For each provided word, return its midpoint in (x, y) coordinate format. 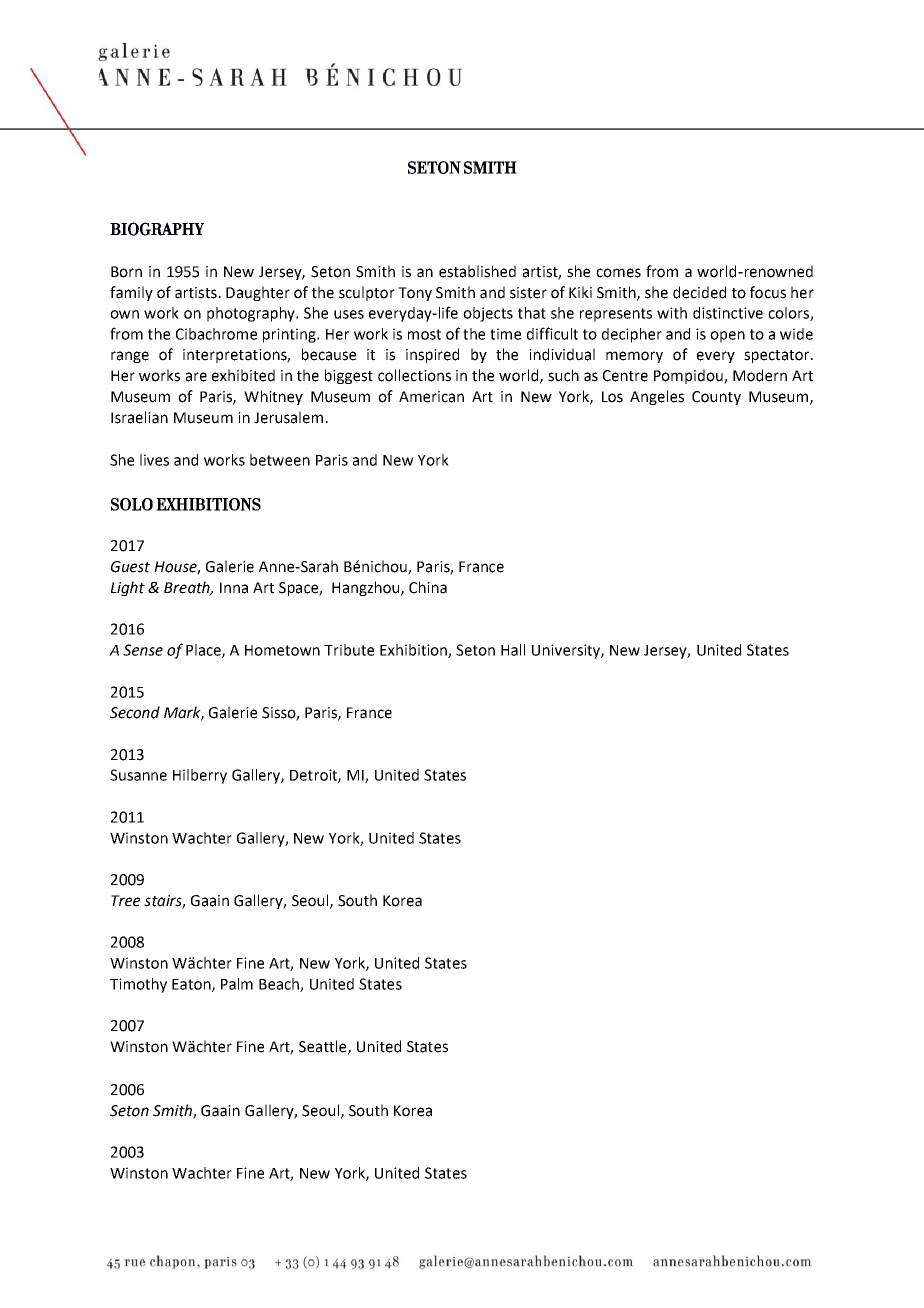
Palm (237, 984)
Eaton (192, 985)
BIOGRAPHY (157, 229)
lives (154, 460)
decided (699, 292)
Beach (280, 985)
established (477, 271)
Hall (513, 650)
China (428, 587)
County (716, 398)
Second (135, 712)
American (431, 397)
